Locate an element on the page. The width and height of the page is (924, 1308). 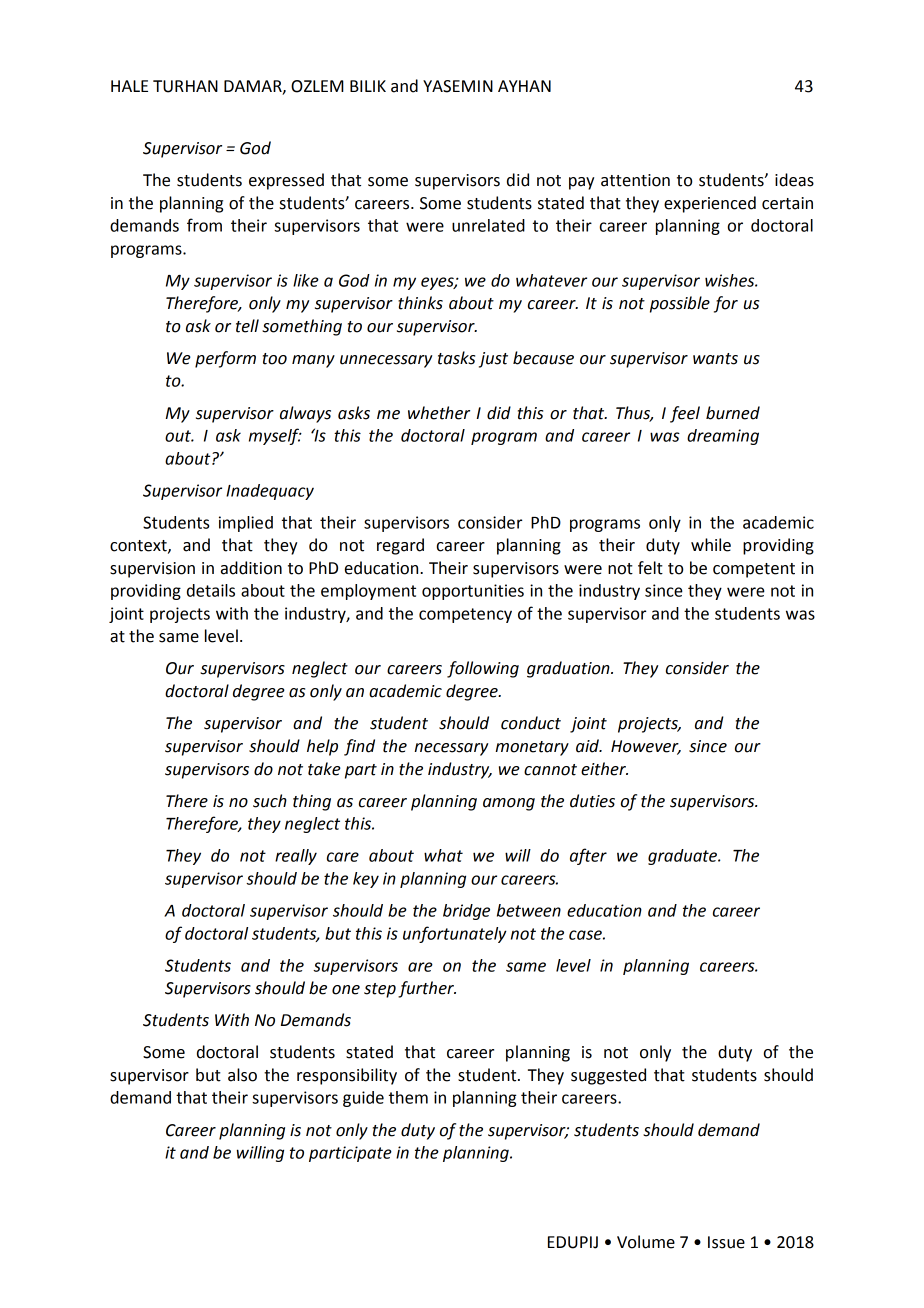
details is located at coordinates (211, 590).
